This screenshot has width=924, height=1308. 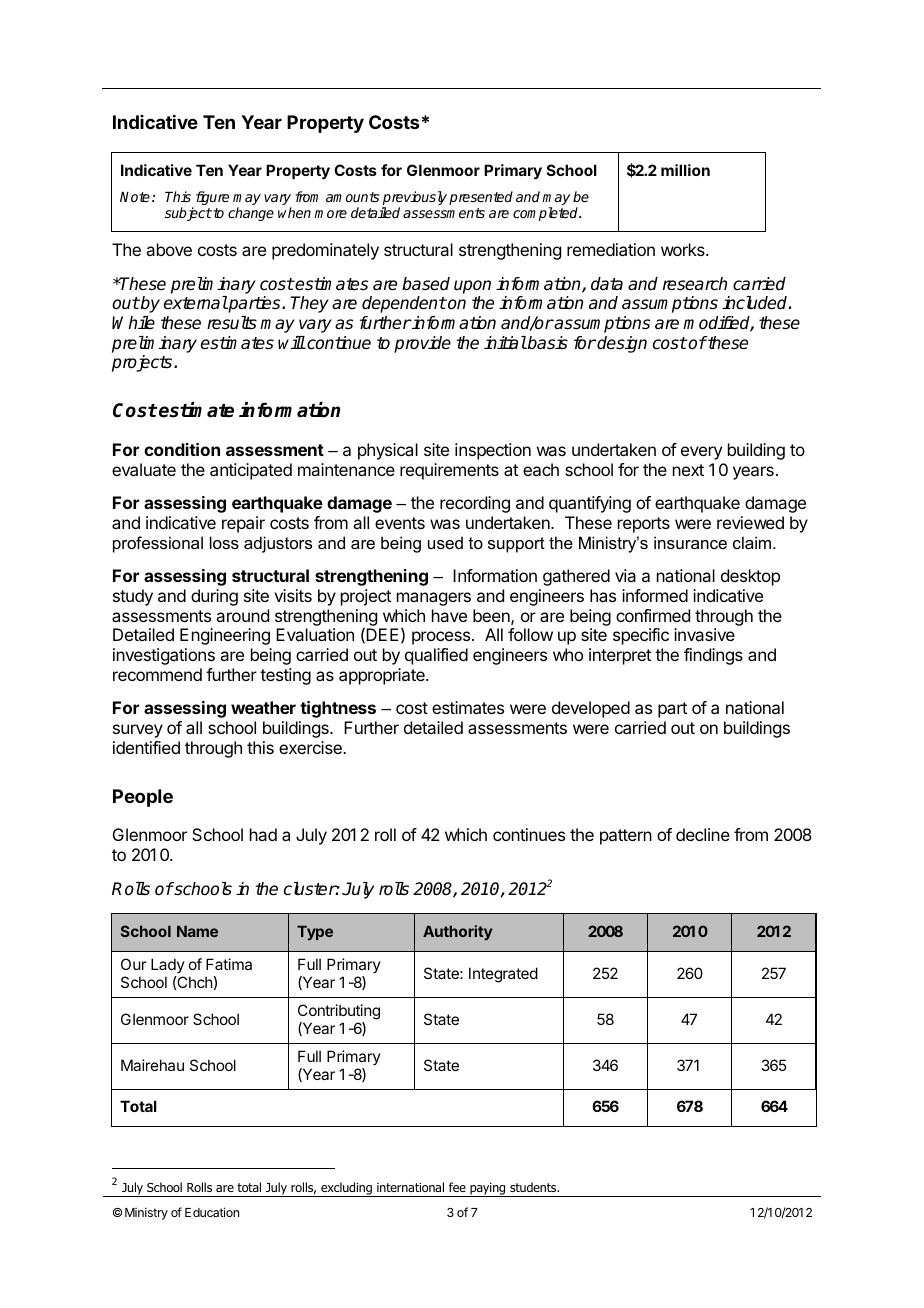 What do you see at coordinates (445, 542) in the screenshot?
I see `used` at bounding box center [445, 542].
